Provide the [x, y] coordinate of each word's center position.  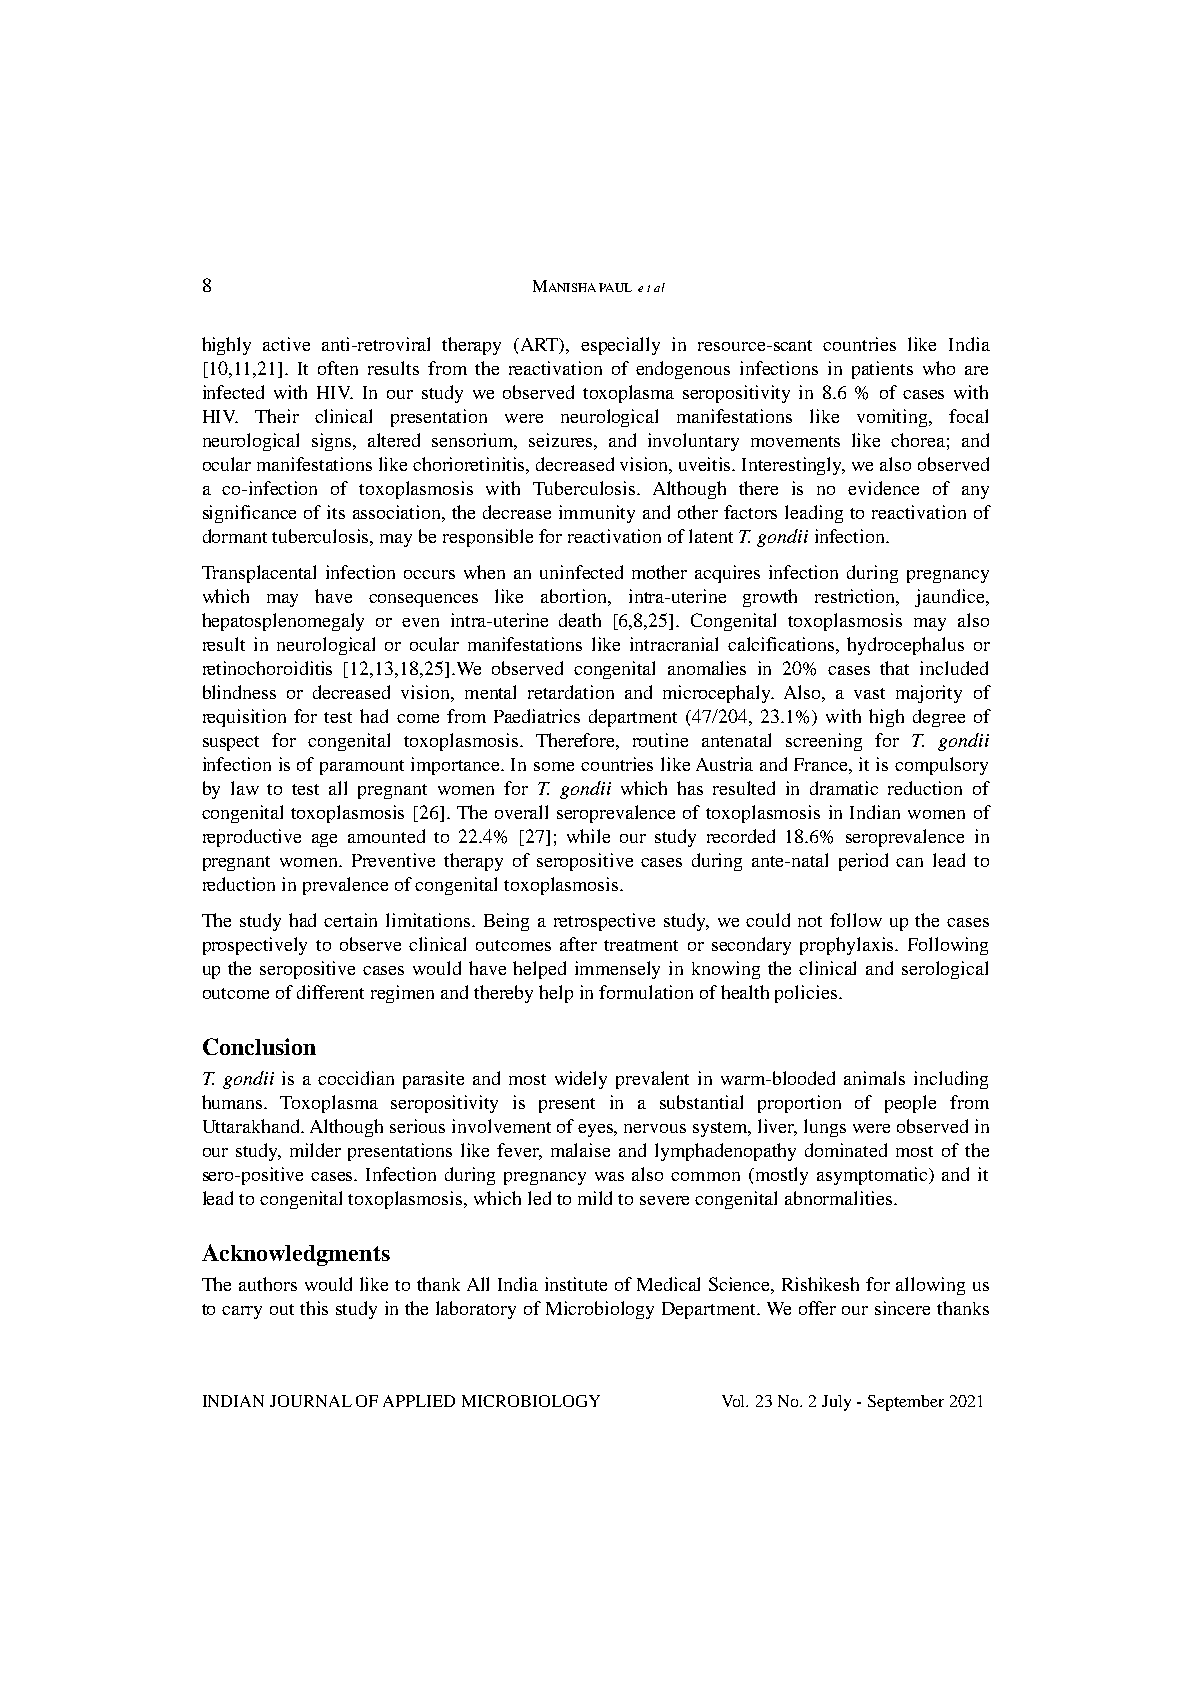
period [863, 862]
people [910, 1104]
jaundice [951, 598]
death [580, 620]
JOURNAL [311, 1401]
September [906, 1403]
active [286, 344]
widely [581, 1080]
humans [234, 1102]
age [324, 840]
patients [882, 370]
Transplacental [259, 574]
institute [576, 1284]
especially [620, 346]
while [588, 836]
